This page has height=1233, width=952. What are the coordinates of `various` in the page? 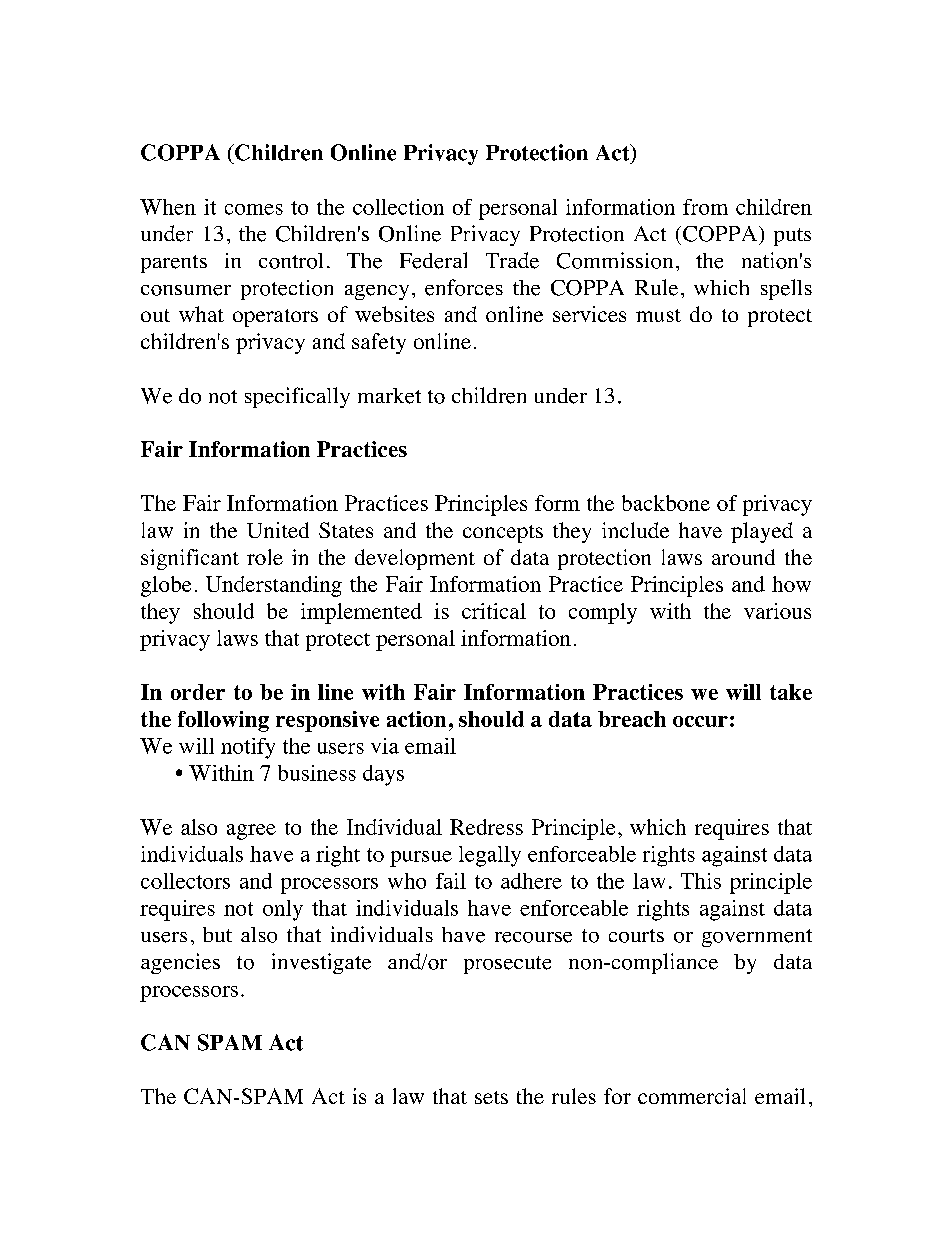 It's located at (777, 611).
